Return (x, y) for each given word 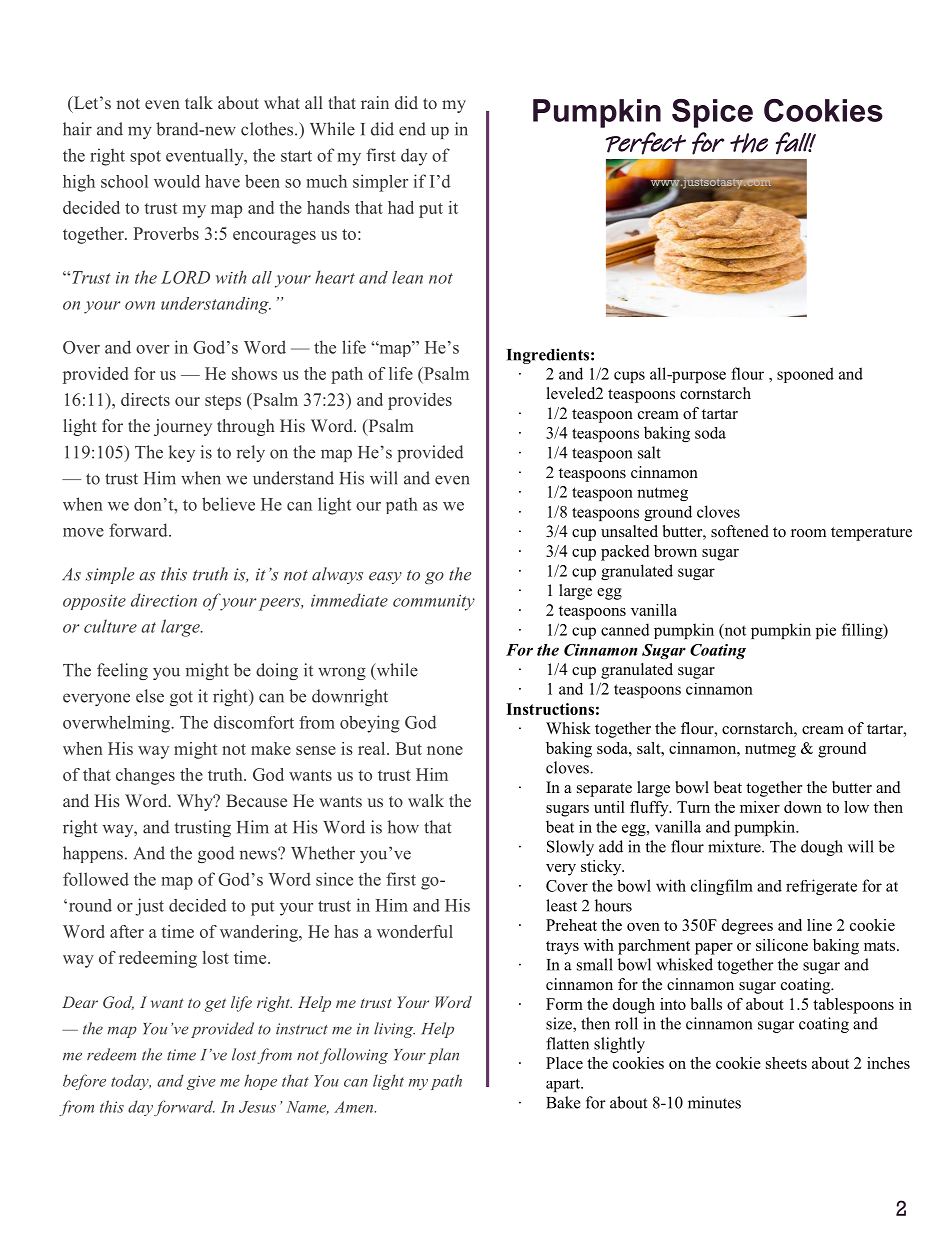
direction (164, 600)
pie (826, 631)
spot (145, 157)
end (412, 129)
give (201, 1082)
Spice (712, 113)
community (434, 602)
